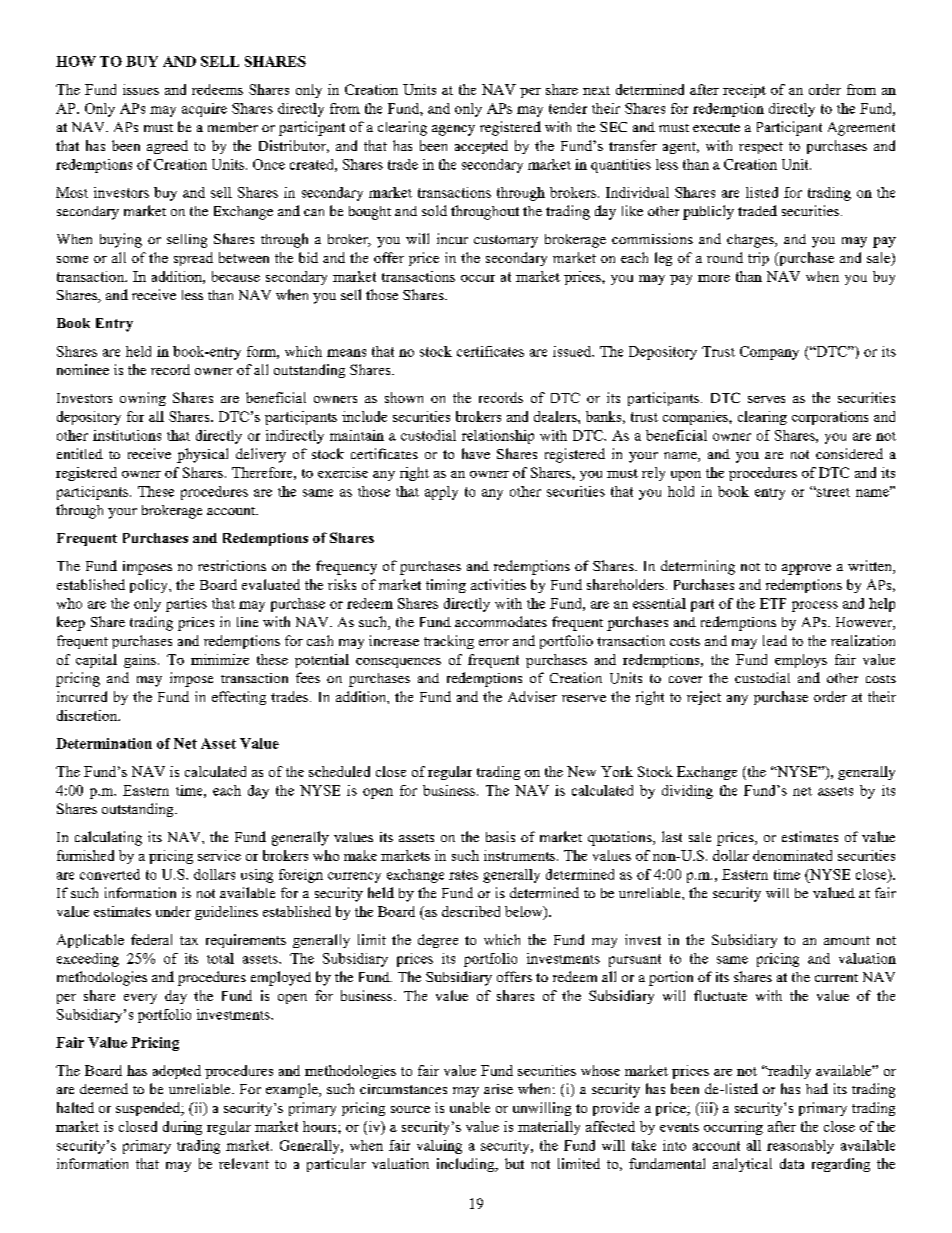  Describe the element at coordinates (182, 1128) in the screenshot. I see `during` at that location.
